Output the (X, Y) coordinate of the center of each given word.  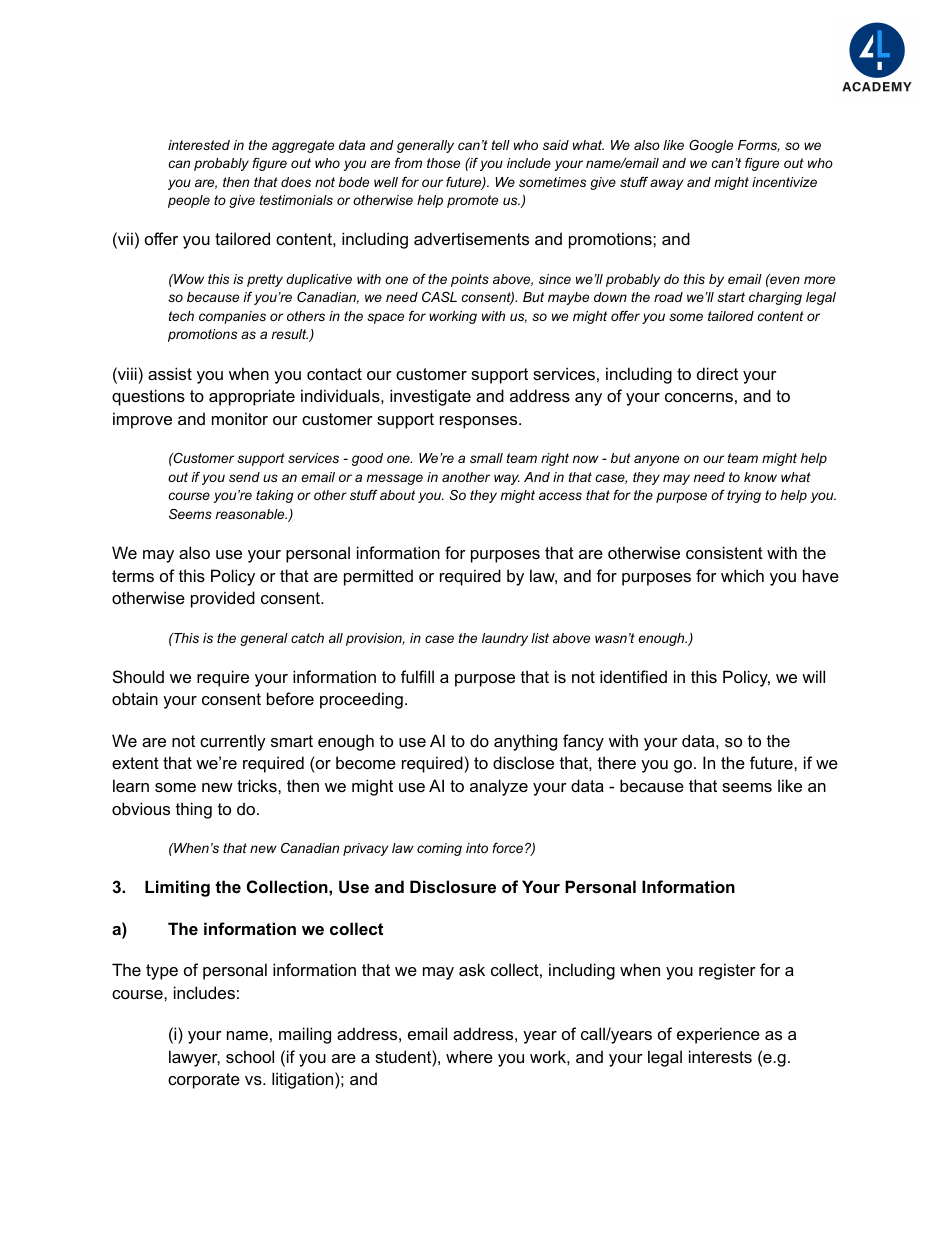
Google (711, 146)
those (443, 163)
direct (717, 373)
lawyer (194, 1058)
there (617, 762)
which (742, 575)
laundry (505, 639)
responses (480, 422)
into (477, 848)
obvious (141, 808)
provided (223, 599)
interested (199, 145)
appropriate (252, 397)
